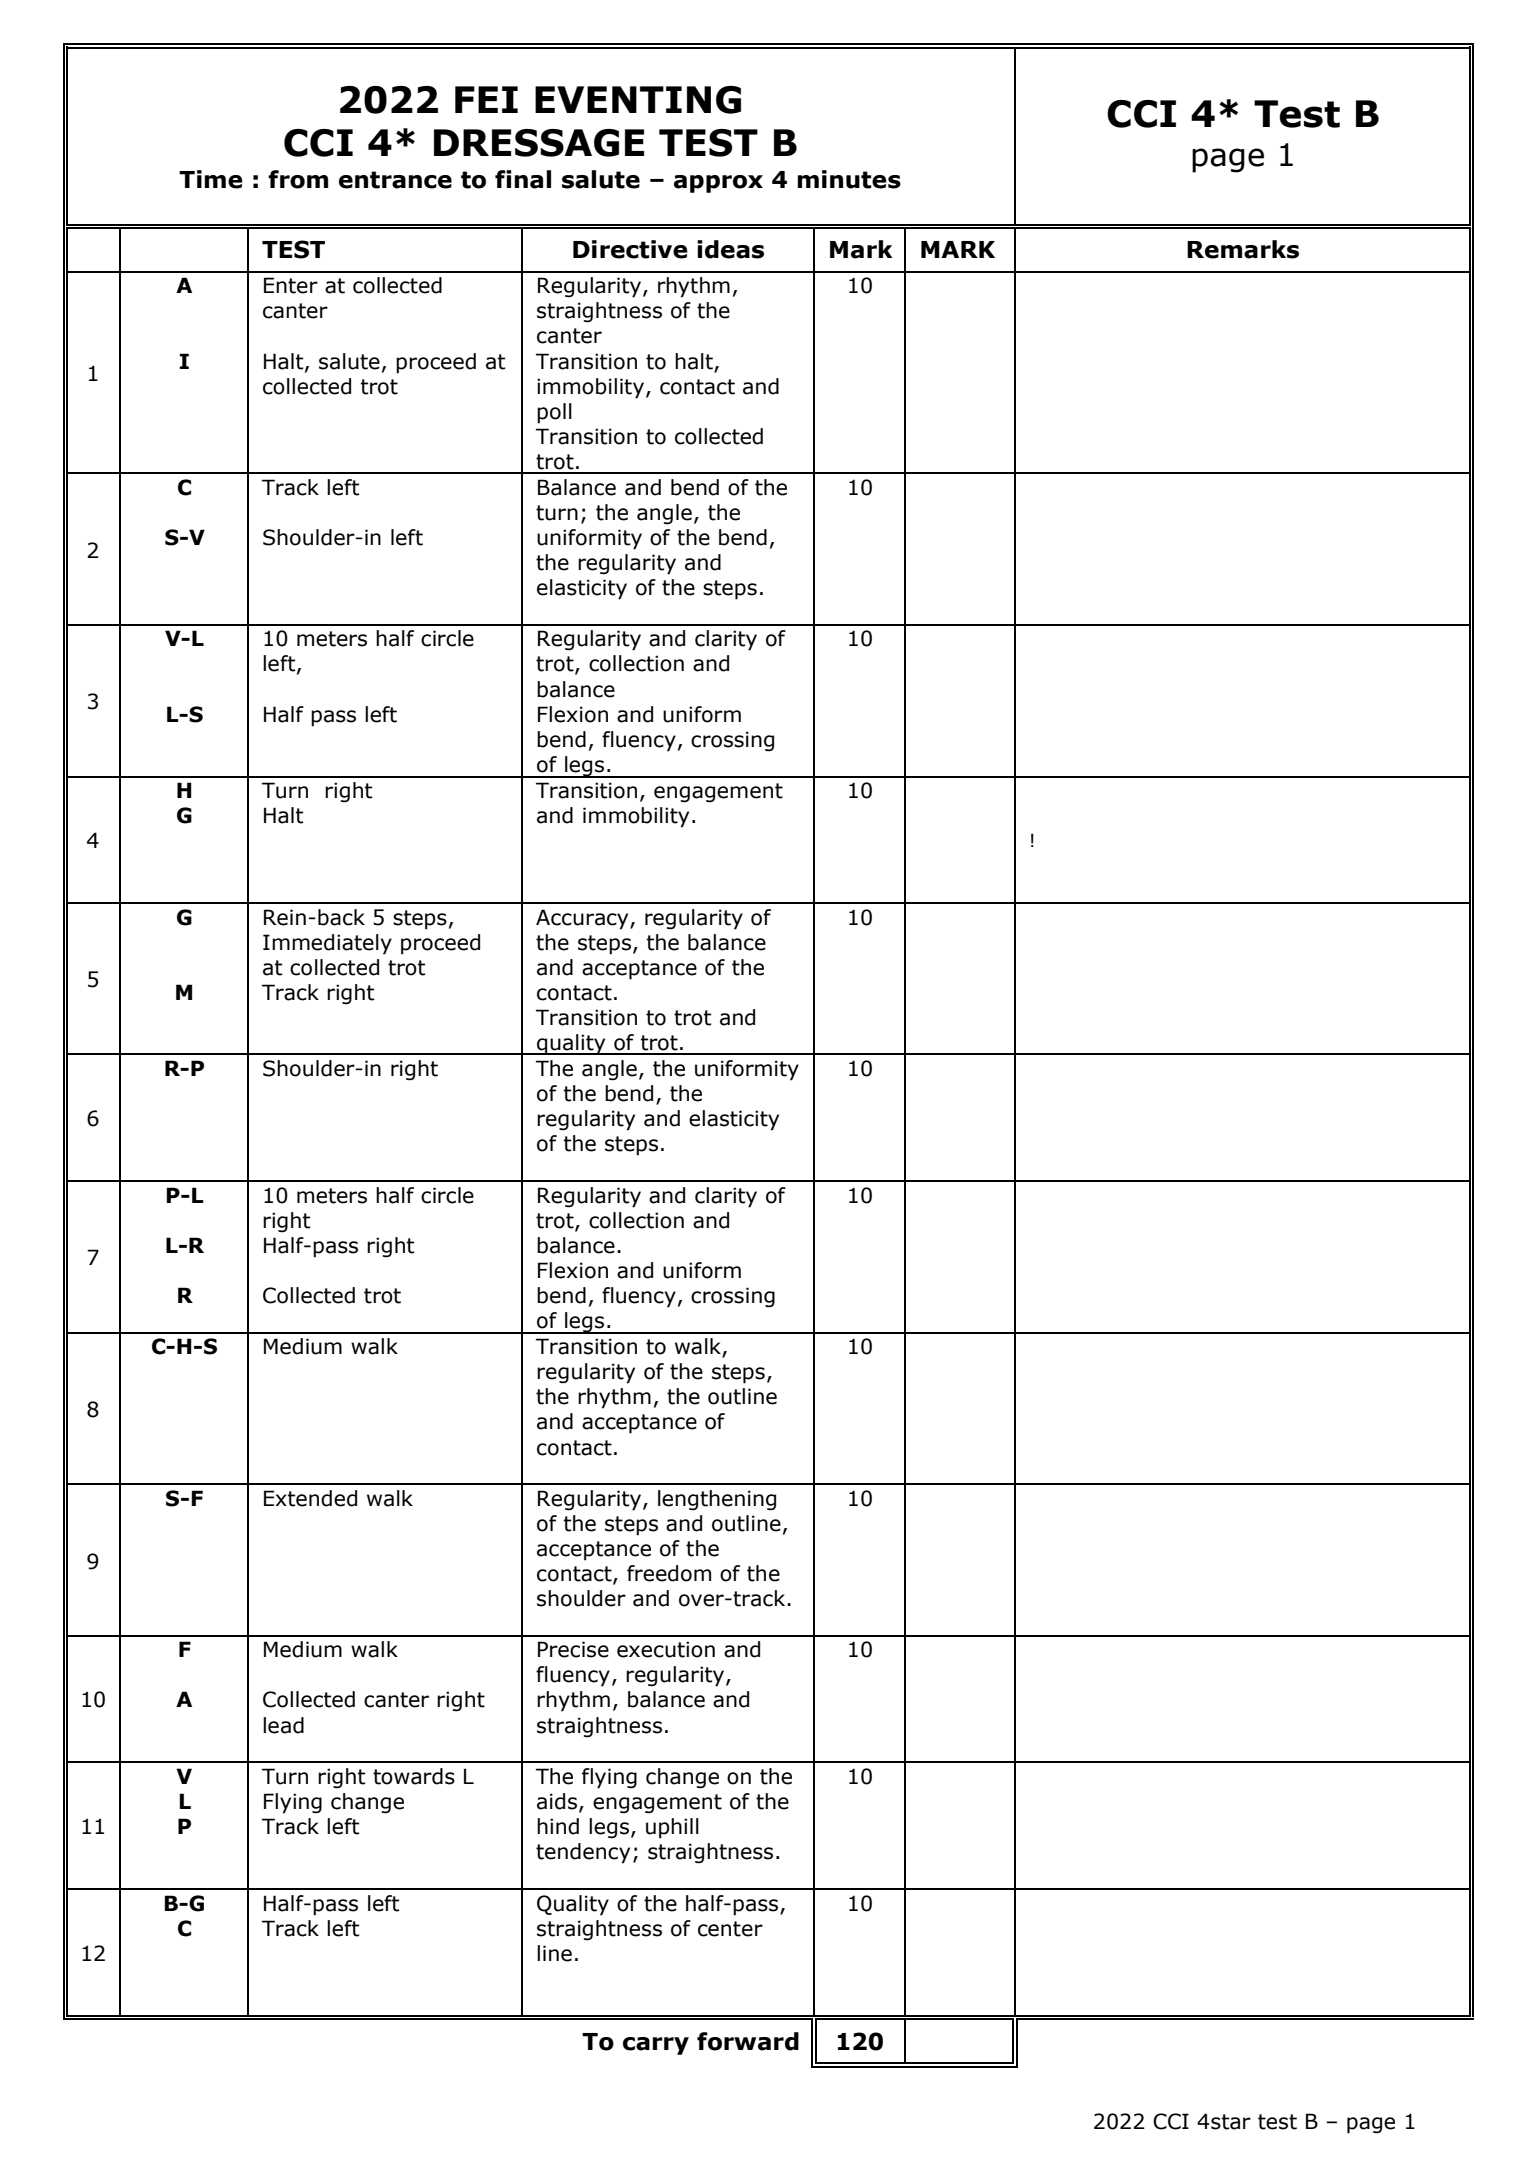 Image resolution: width=1533 pixels, height=2169 pixels. Describe the element at coordinates (718, 184) in the screenshot. I see `approx` at that location.
